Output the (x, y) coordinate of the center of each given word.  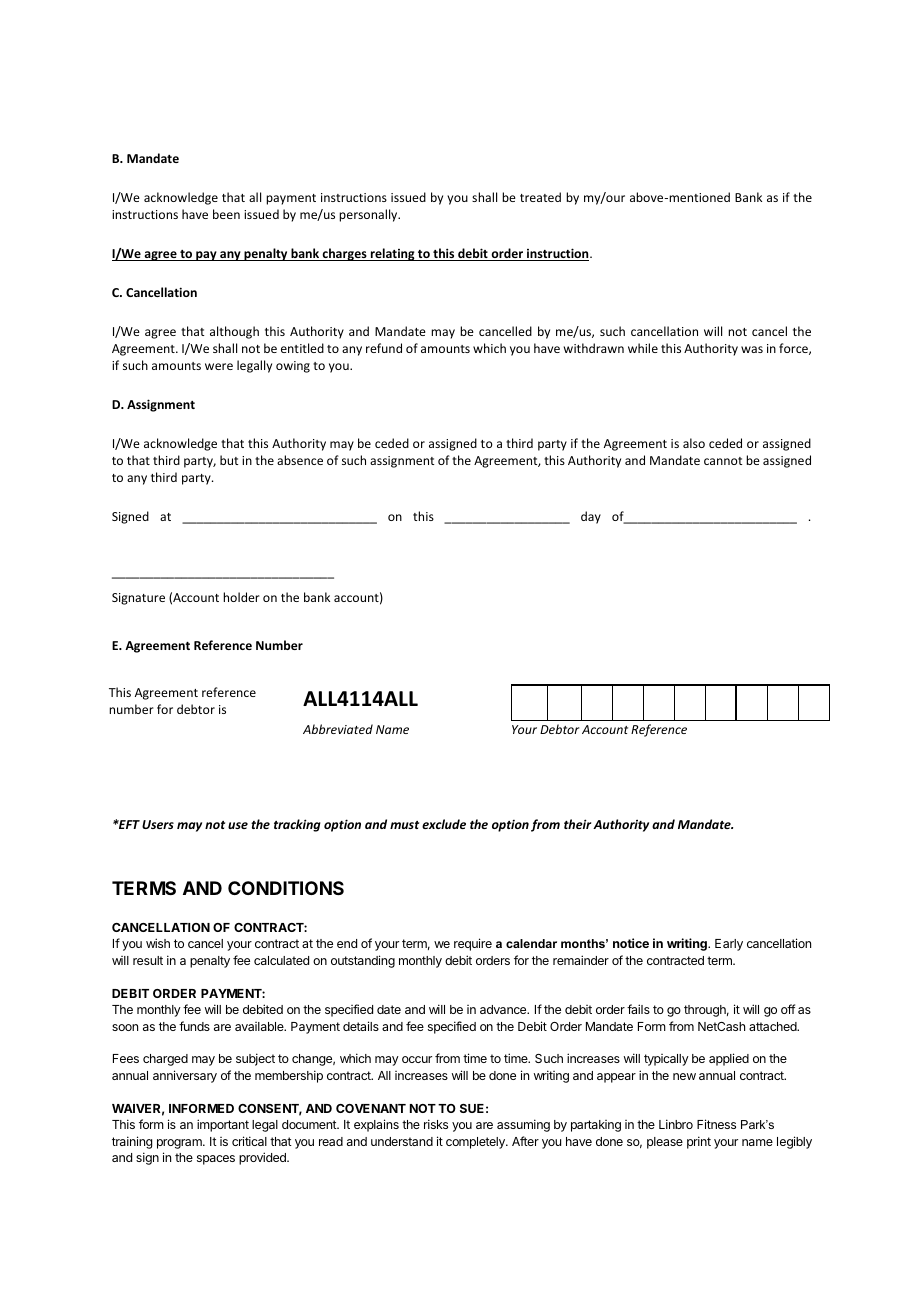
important (223, 1125)
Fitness (716, 1124)
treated (540, 197)
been (226, 214)
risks (436, 1124)
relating (393, 254)
